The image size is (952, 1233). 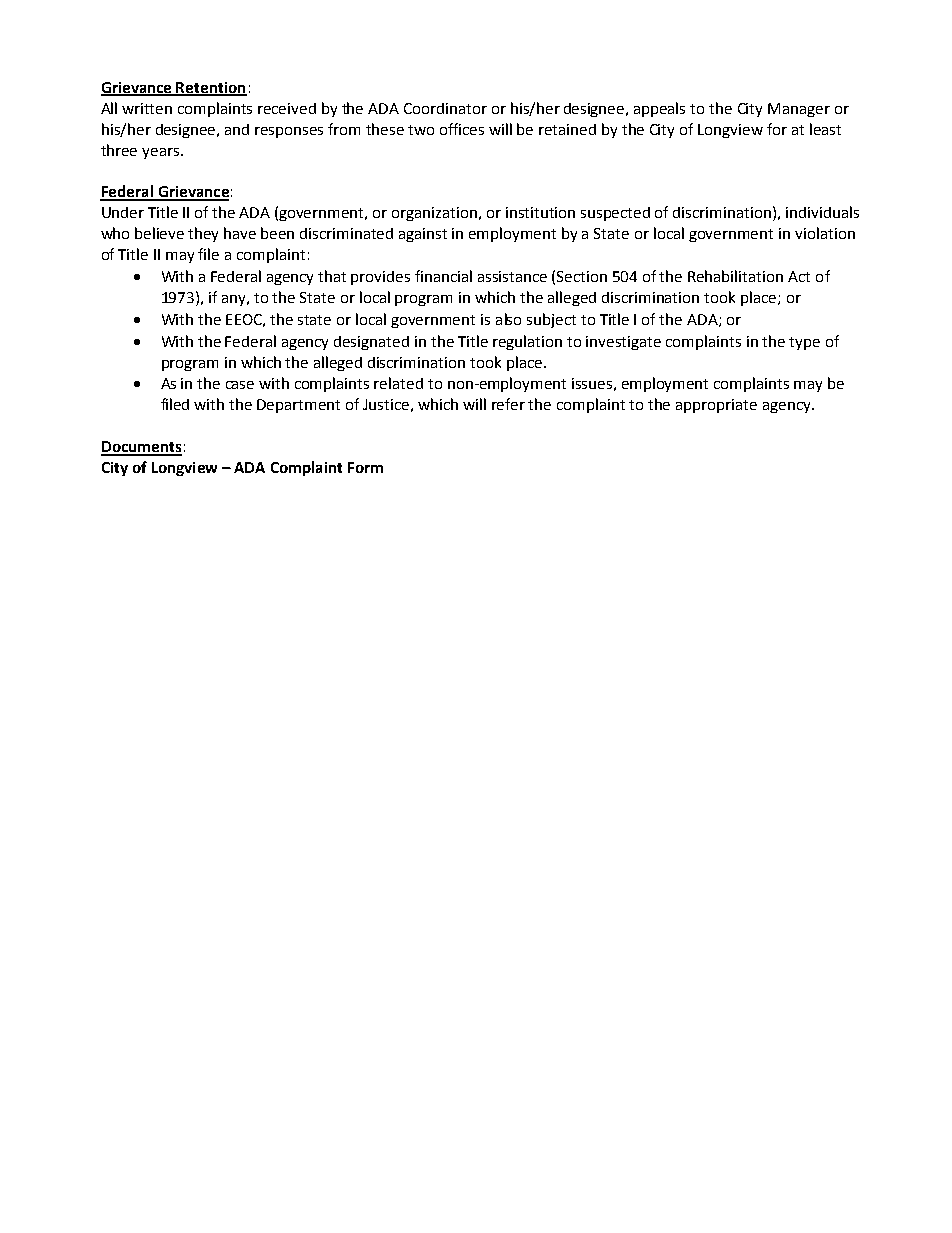 What do you see at coordinates (445, 108) in the document?
I see `Coordinator` at bounding box center [445, 108].
